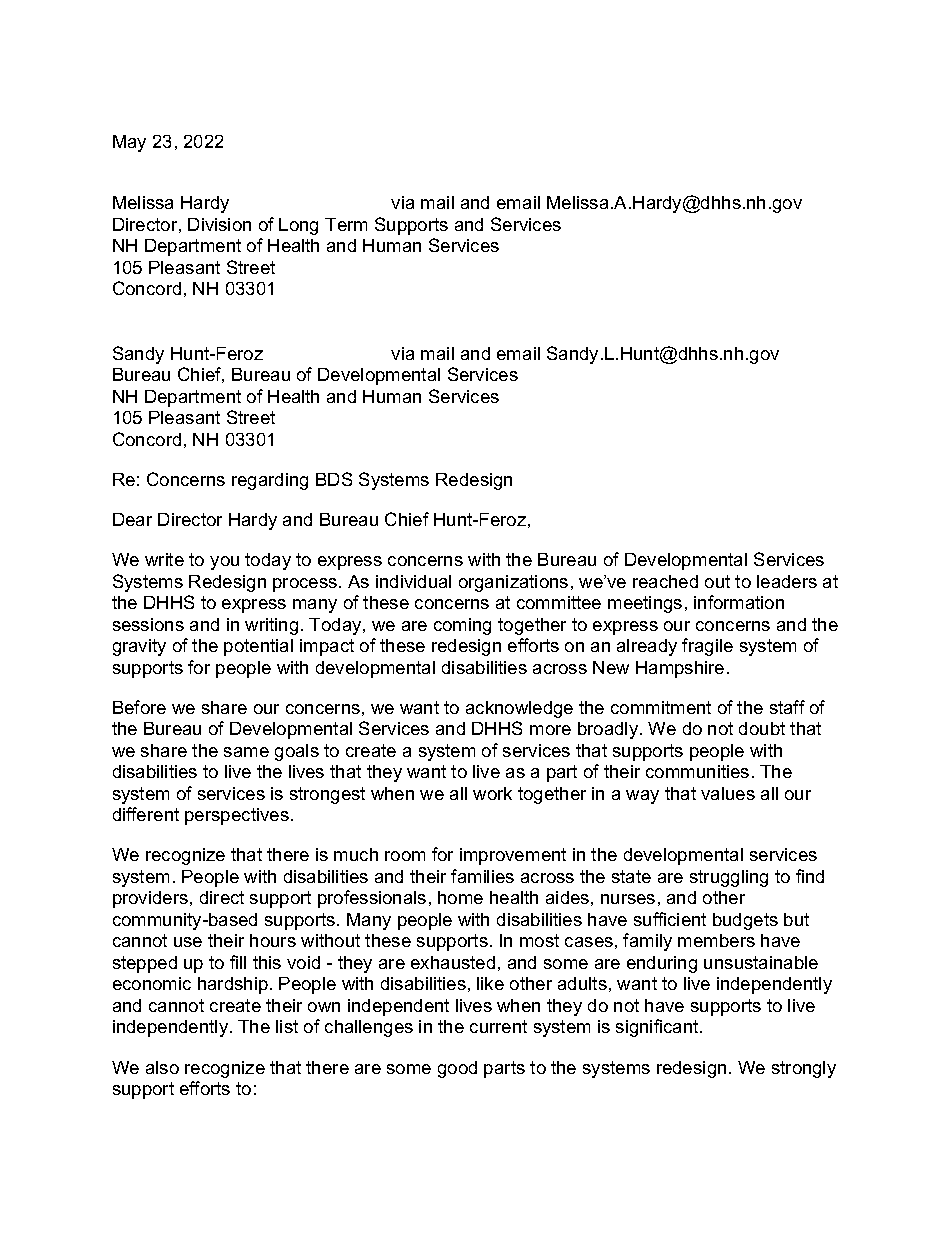 Image resolution: width=952 pixels, height=1233 pixels. I want to click on Term, so click(346, 224).
